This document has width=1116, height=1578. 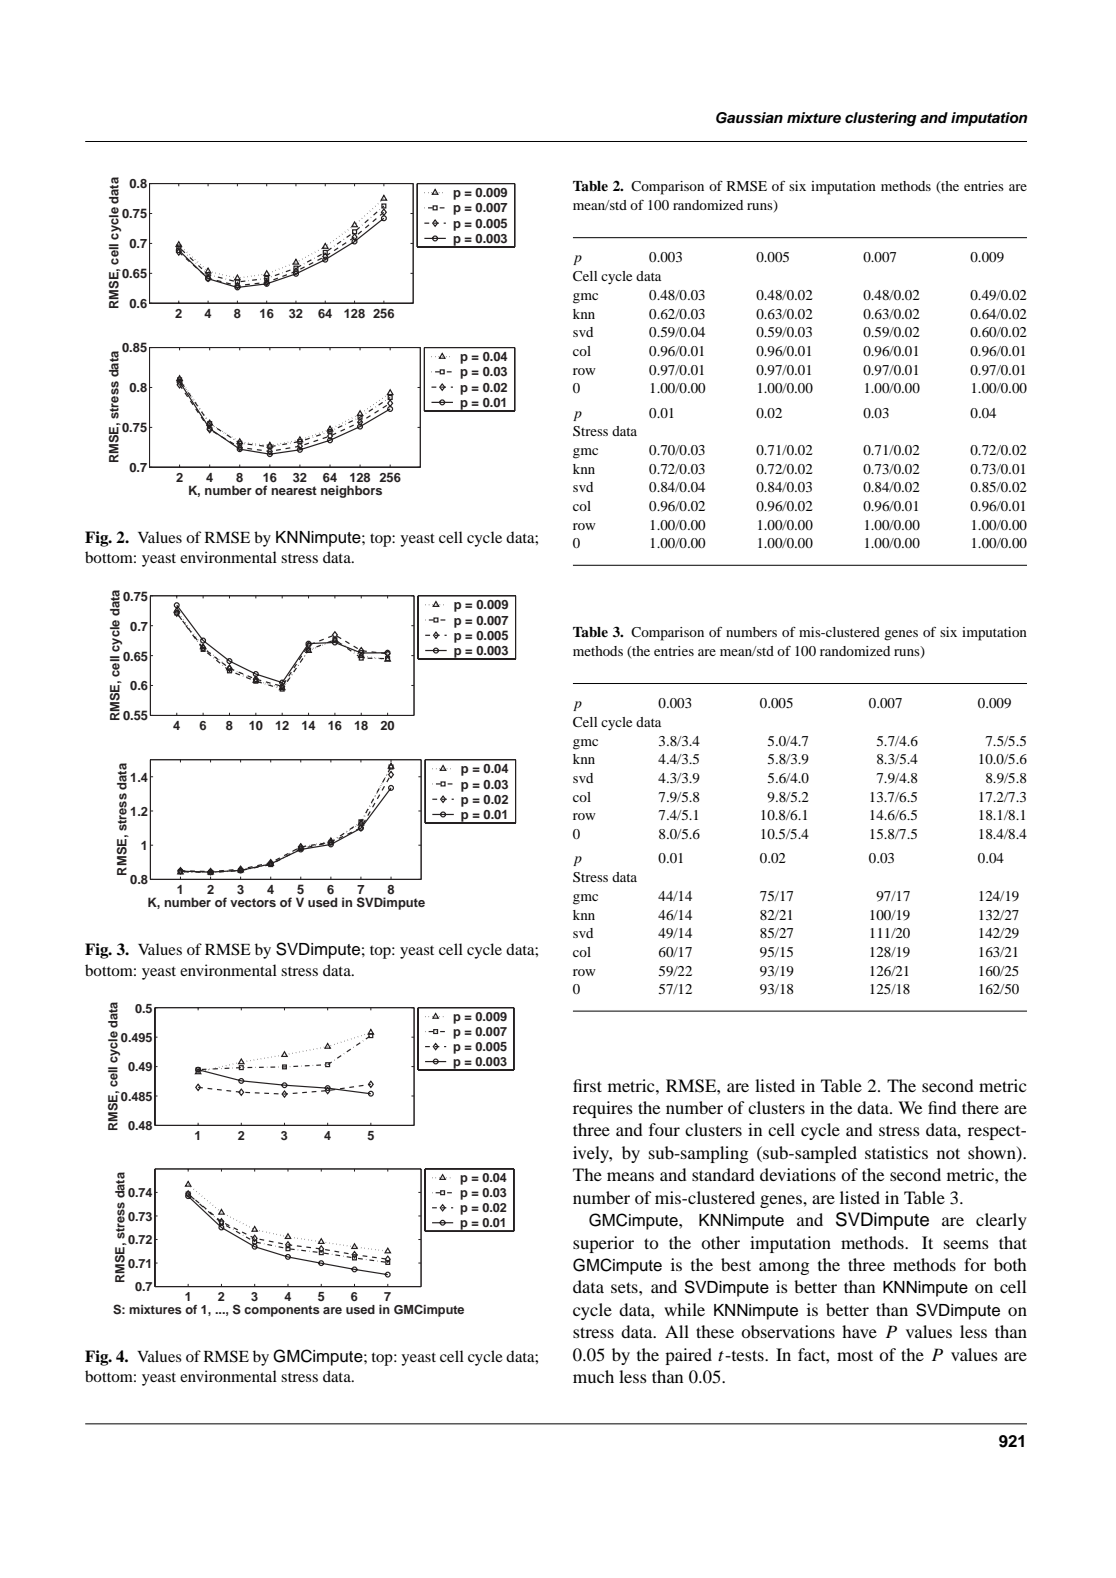 I want to click on nearest, so click(x=294, y=490).
